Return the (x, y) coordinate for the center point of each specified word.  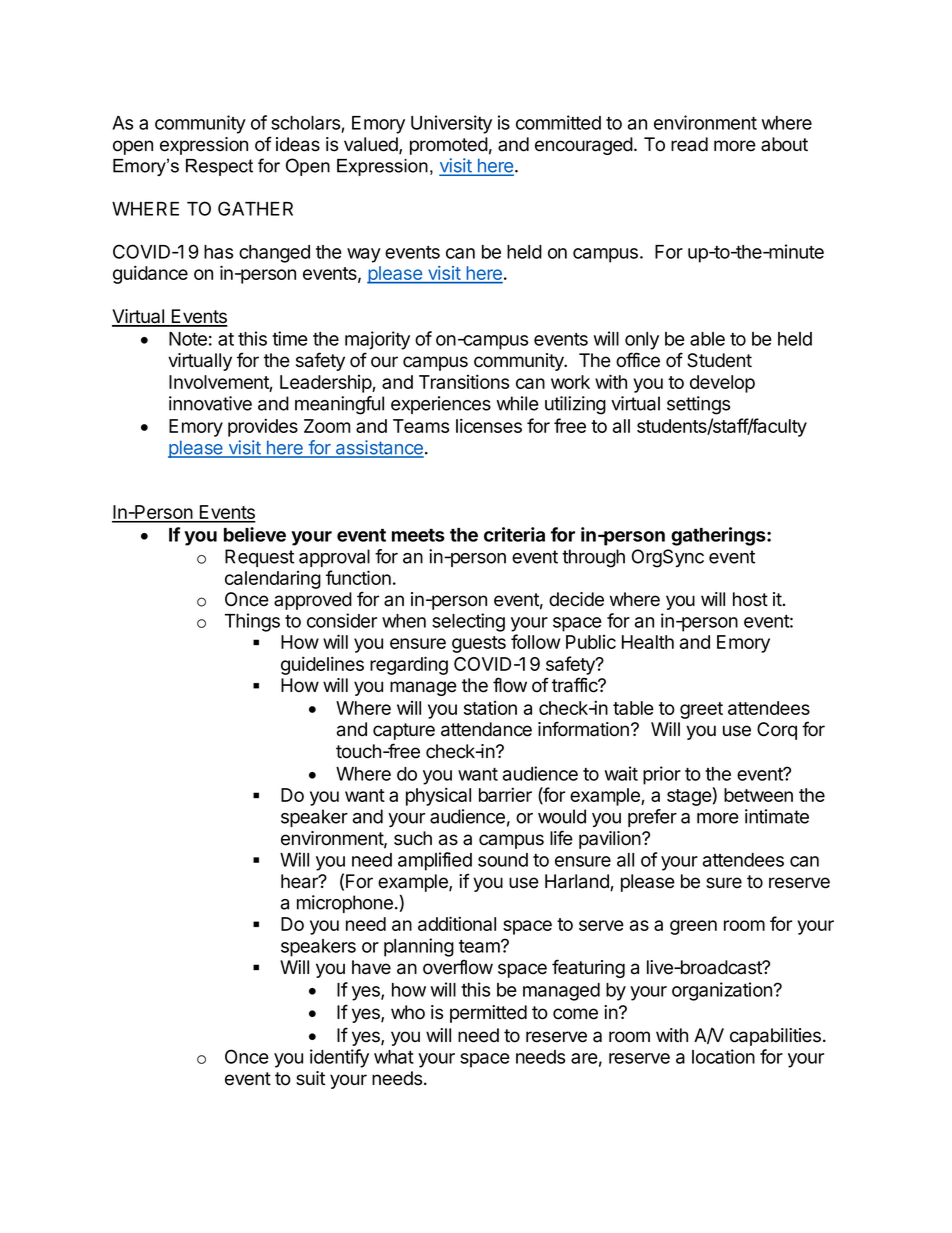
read (689, 144)
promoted (449, 146)
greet (701, 710)
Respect (219, 167)
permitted (488, 1014)
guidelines (322, 665)
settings (698, 405)
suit (310, 1078)
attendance (486, 729)
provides (263, 427)
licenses (489, 425)
